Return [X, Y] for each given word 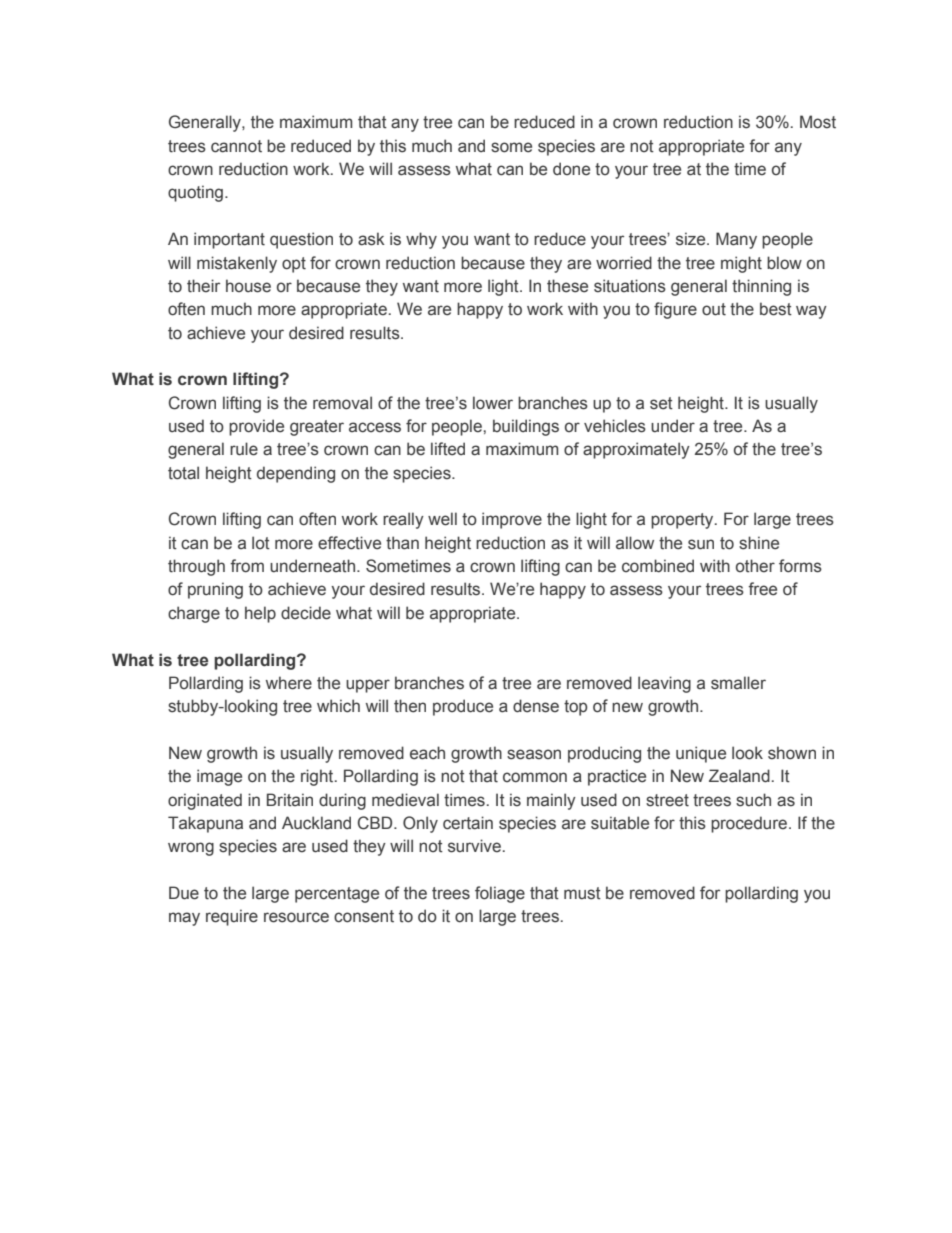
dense [536, 706]
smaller [738, 683]
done [571, 169]
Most [818, 122]
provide [256, 427]
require [232, 917]
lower [493, 403]
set [661, 403]
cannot [236, 146]
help [260, 614]
